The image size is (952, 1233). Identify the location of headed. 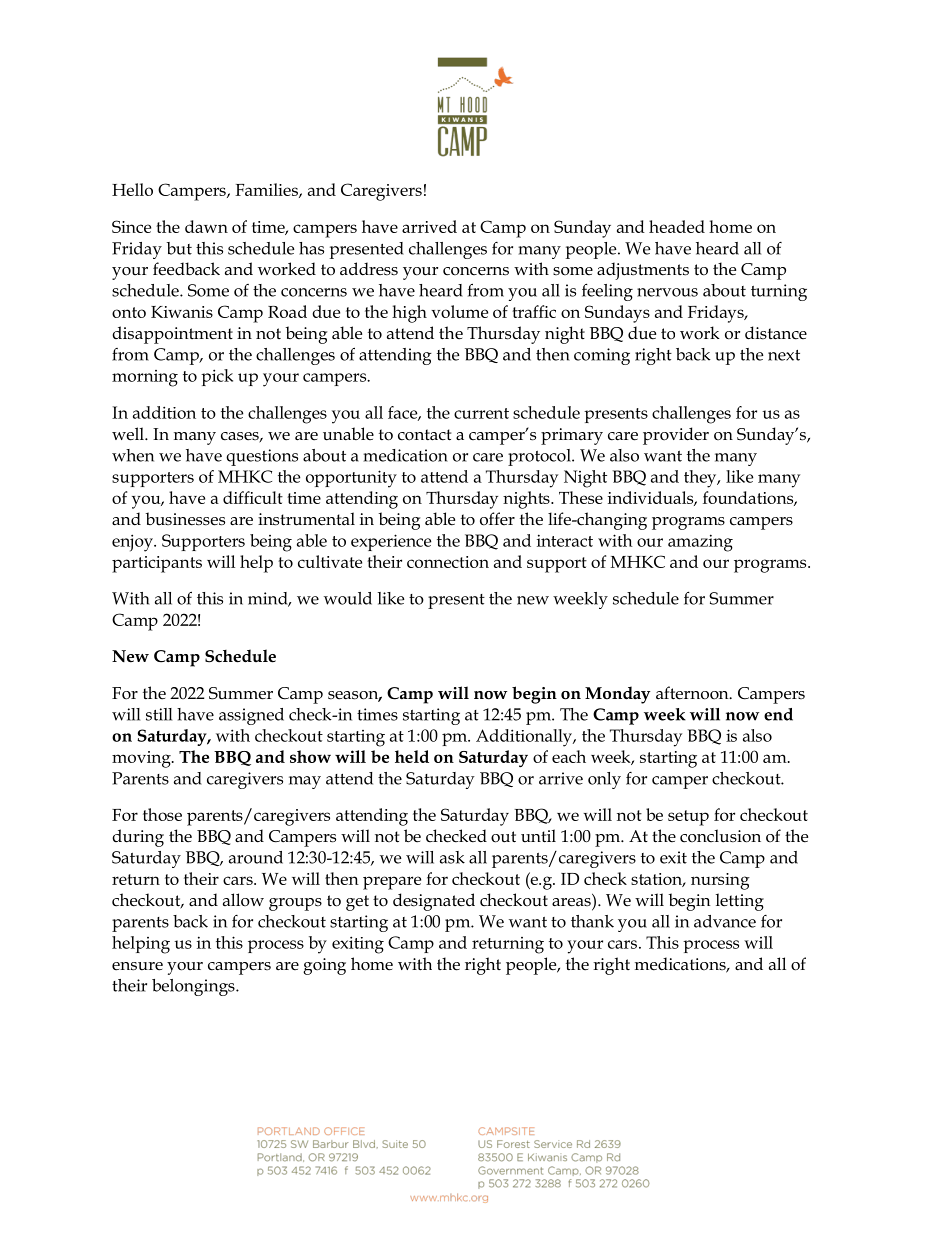
(677, 226).
